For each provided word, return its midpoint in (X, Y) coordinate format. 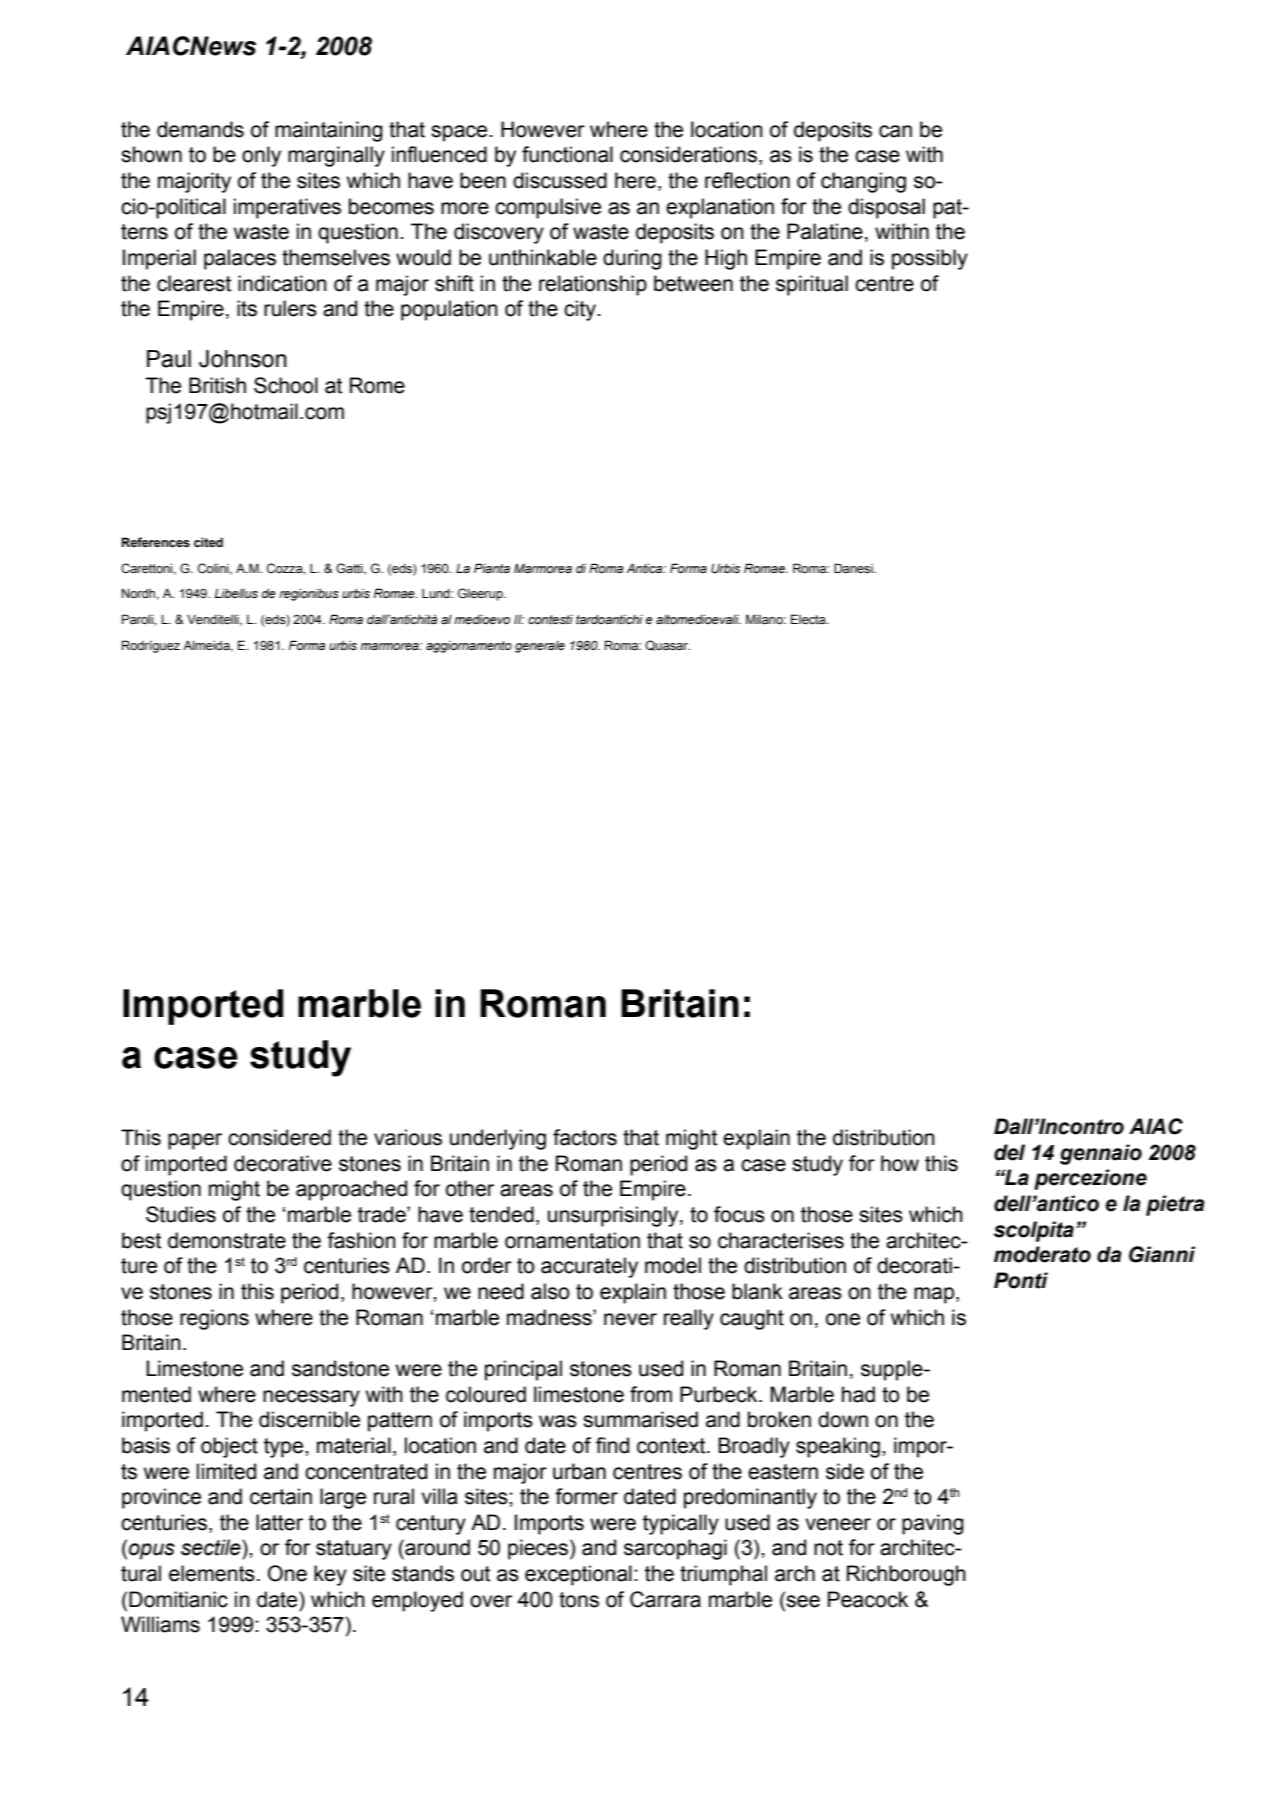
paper (195, 1141)
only (261, 156)
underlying (498, 1139)
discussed (560, 180)
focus (739, 1214)
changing (863, 182)
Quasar (667, 645)
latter (279, 1522)
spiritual (812, 285)
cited (208, 542)
